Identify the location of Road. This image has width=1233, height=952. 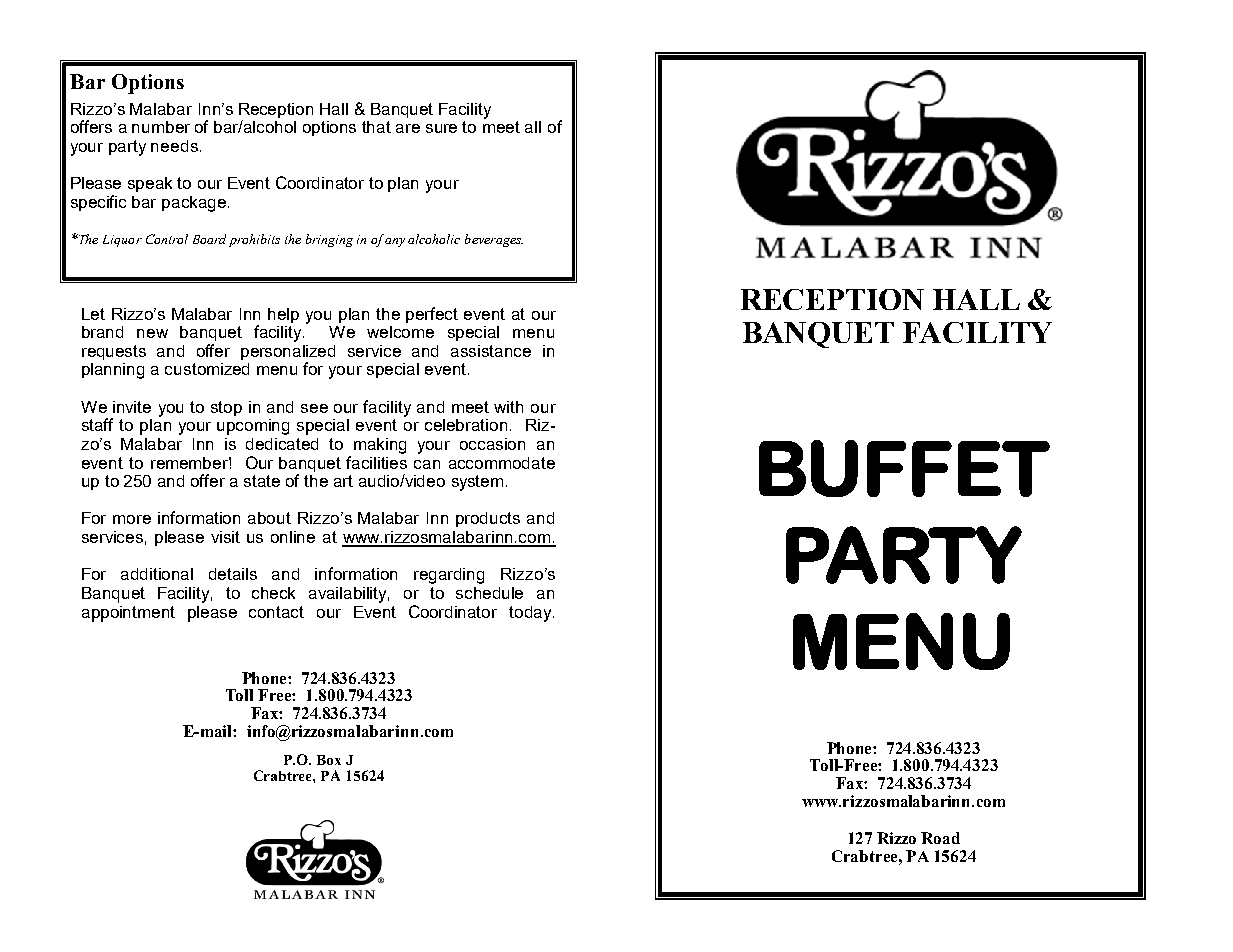
(940, 838).
